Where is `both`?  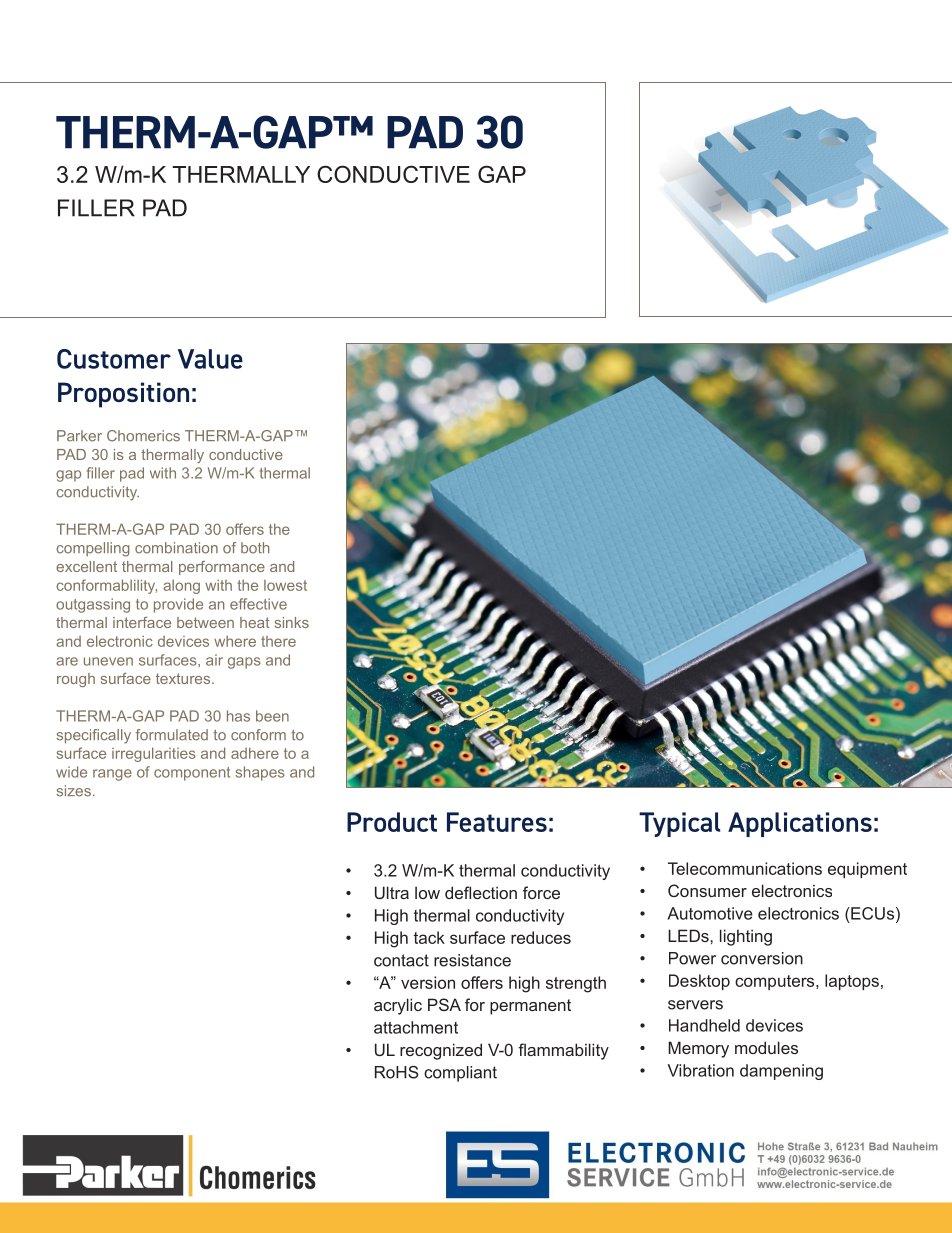
both is located at coordinates (255, 548).
